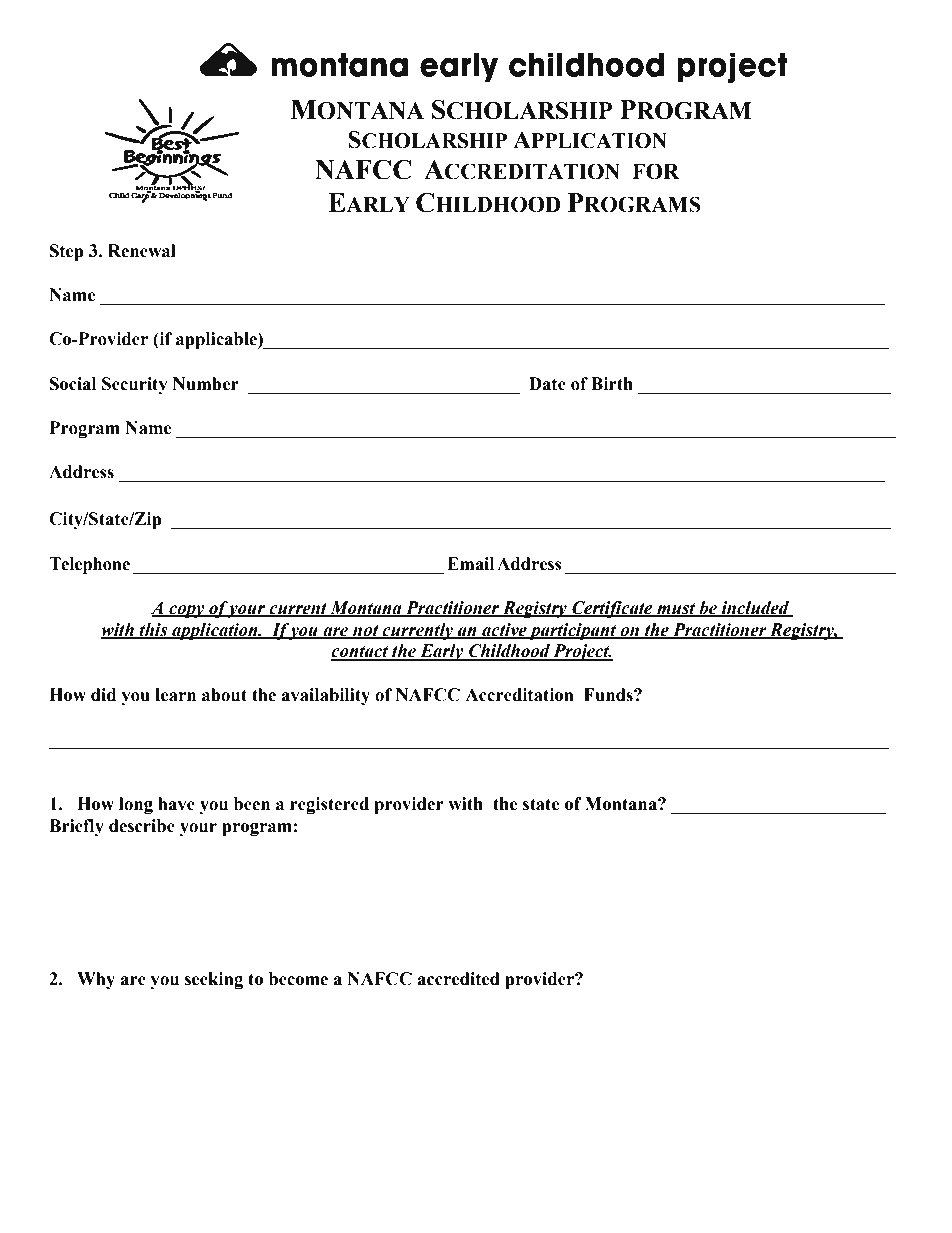 The height and width of the image is (1233, 952). What do you see at coordinates (547, 384) in the image?
I see `Date` at bounding box center [547, 384].
